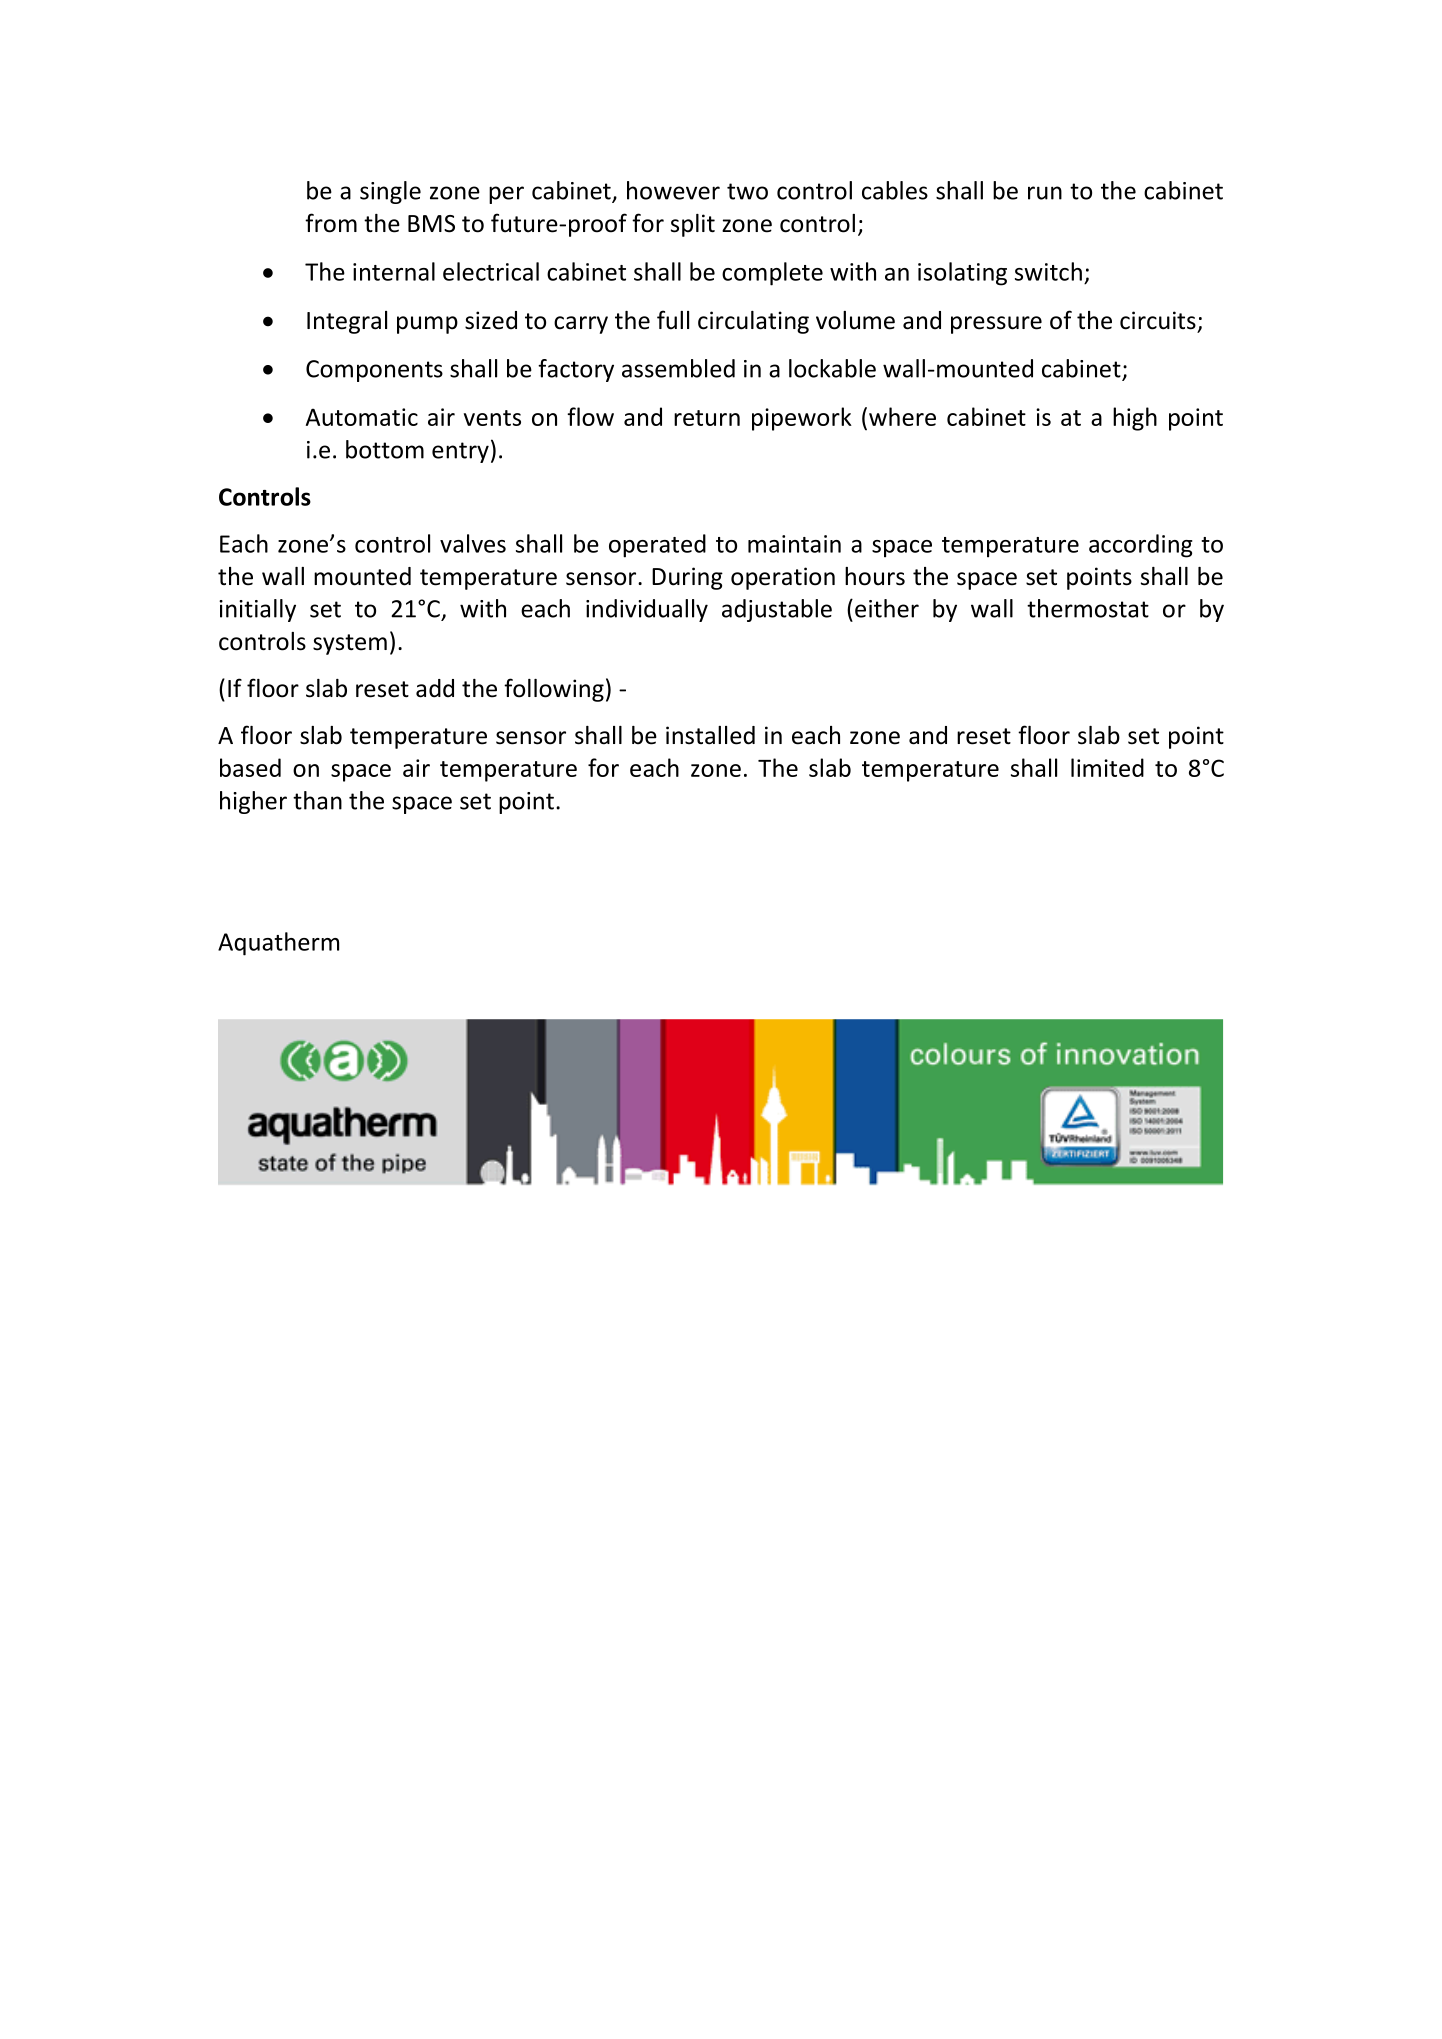  I want to click on from, so click(331, 223).
